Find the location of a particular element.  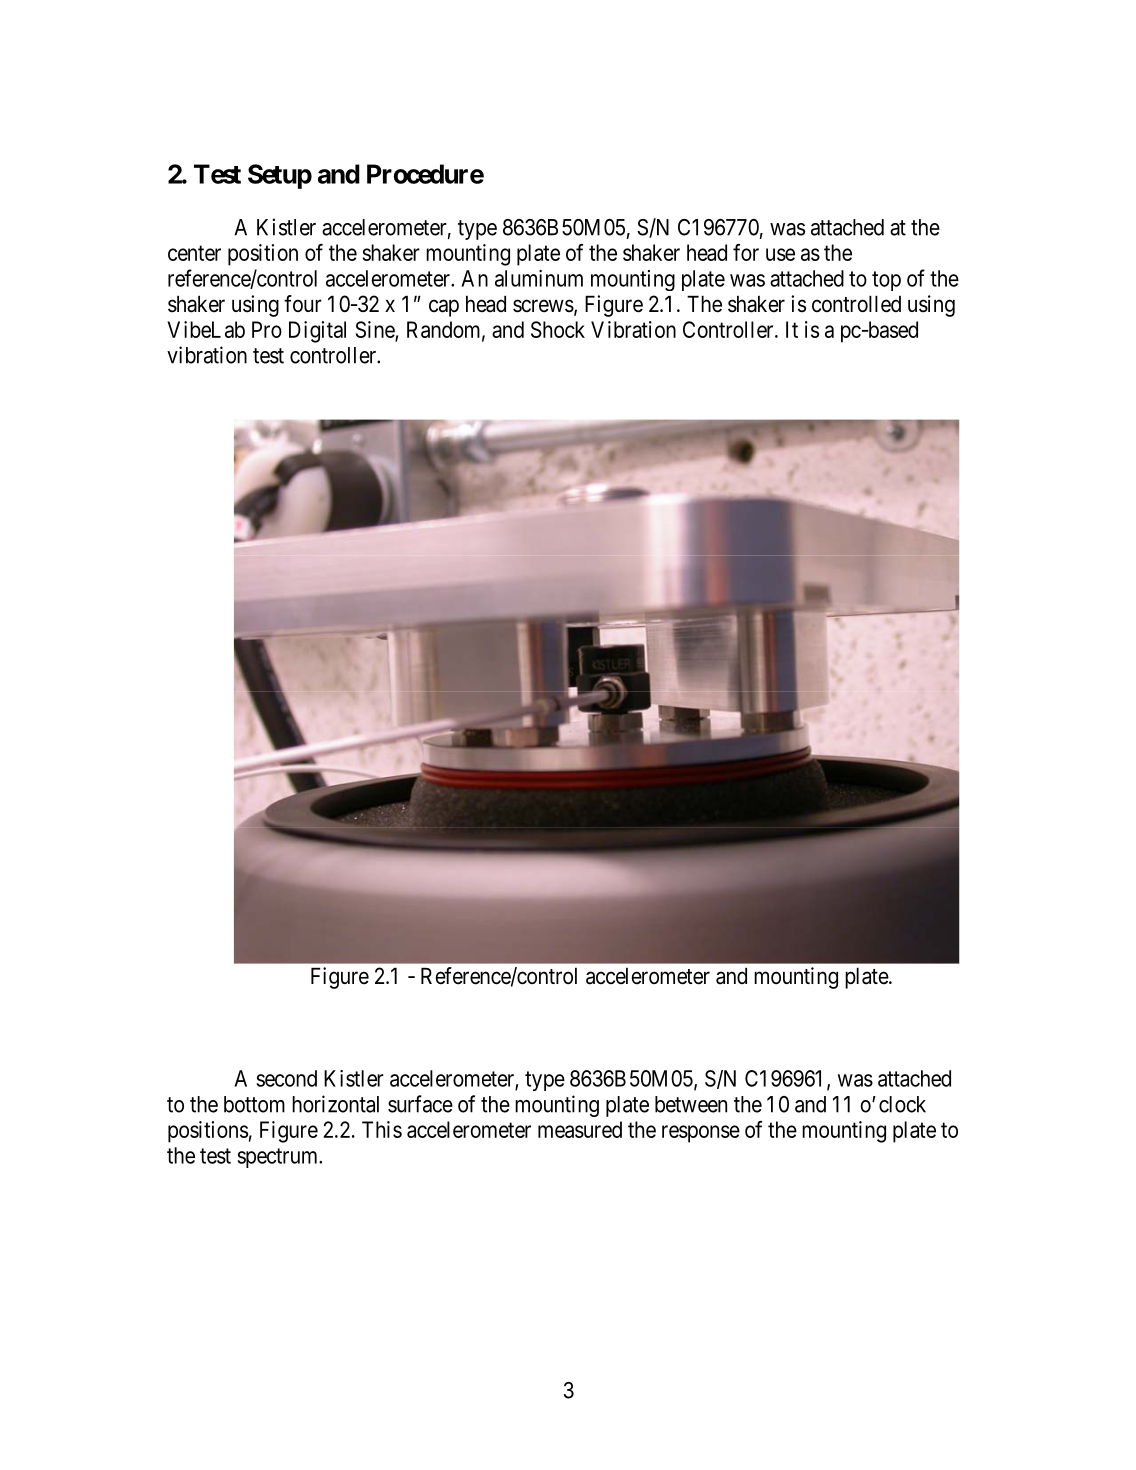

measured is located at coordinates (580, 1129).
